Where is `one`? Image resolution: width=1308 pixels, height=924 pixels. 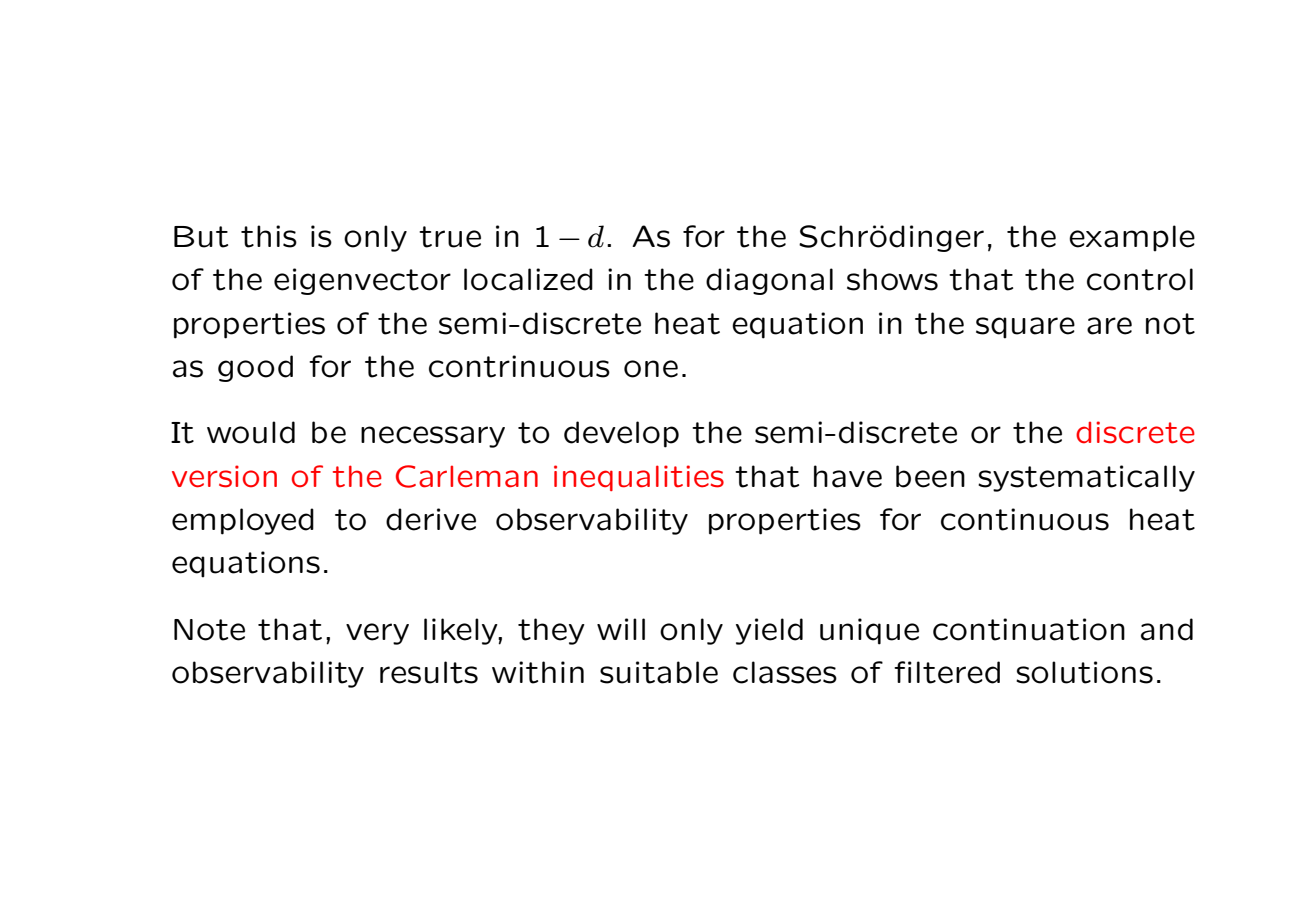 one is located at coordinates (651, 369).
